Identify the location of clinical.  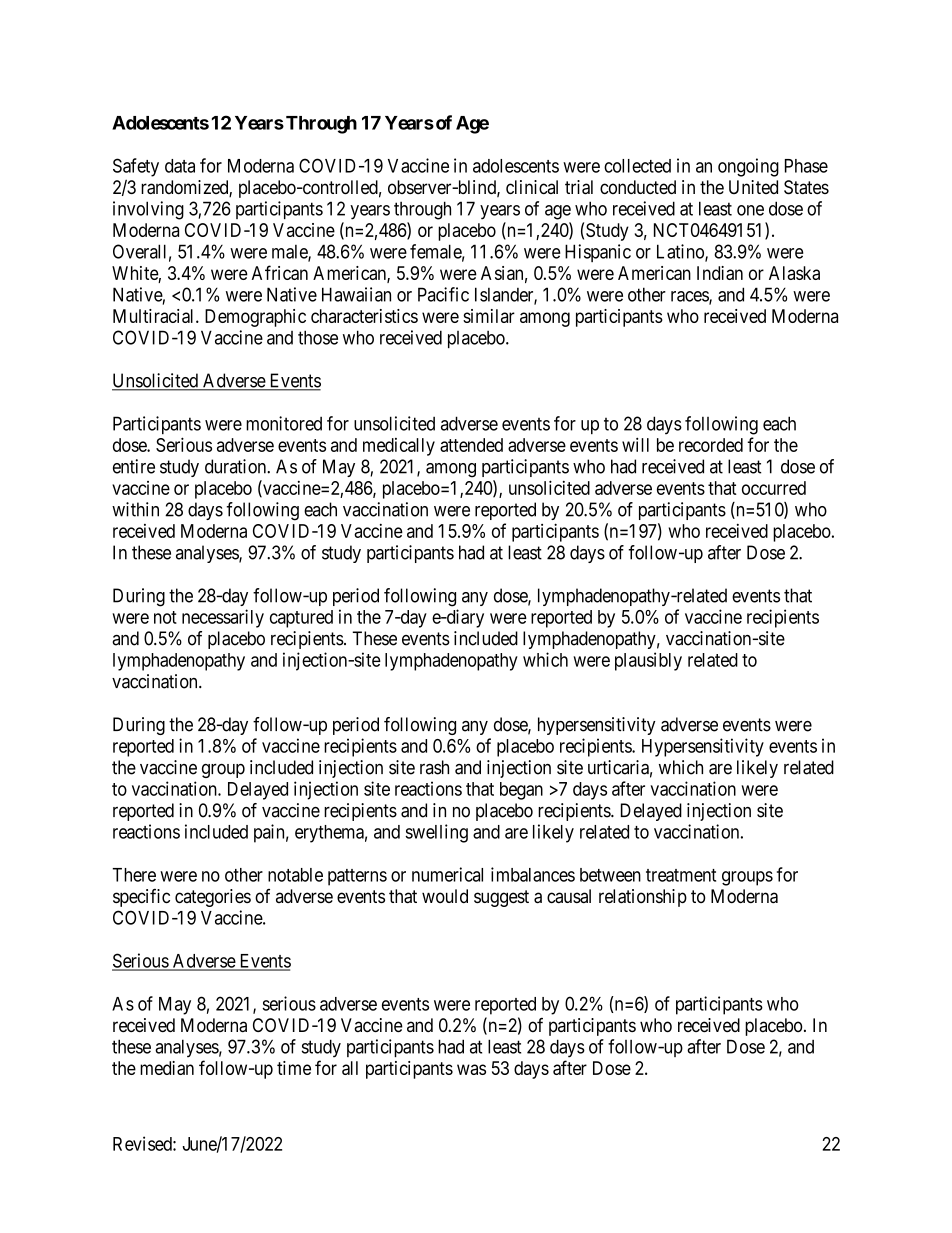
(532, 187).
